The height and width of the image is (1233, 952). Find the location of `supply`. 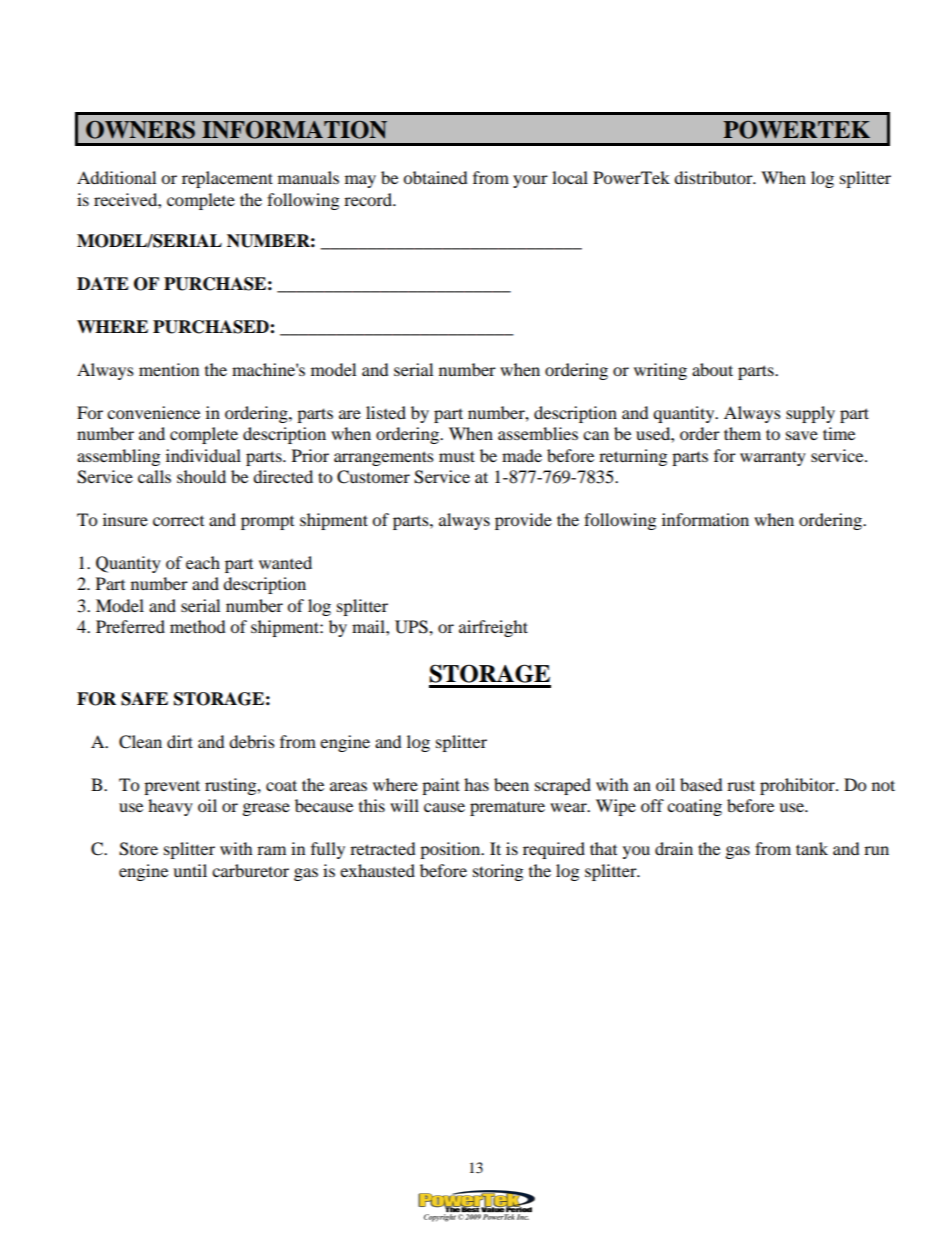

supply is located at coordinates (810, 414).
